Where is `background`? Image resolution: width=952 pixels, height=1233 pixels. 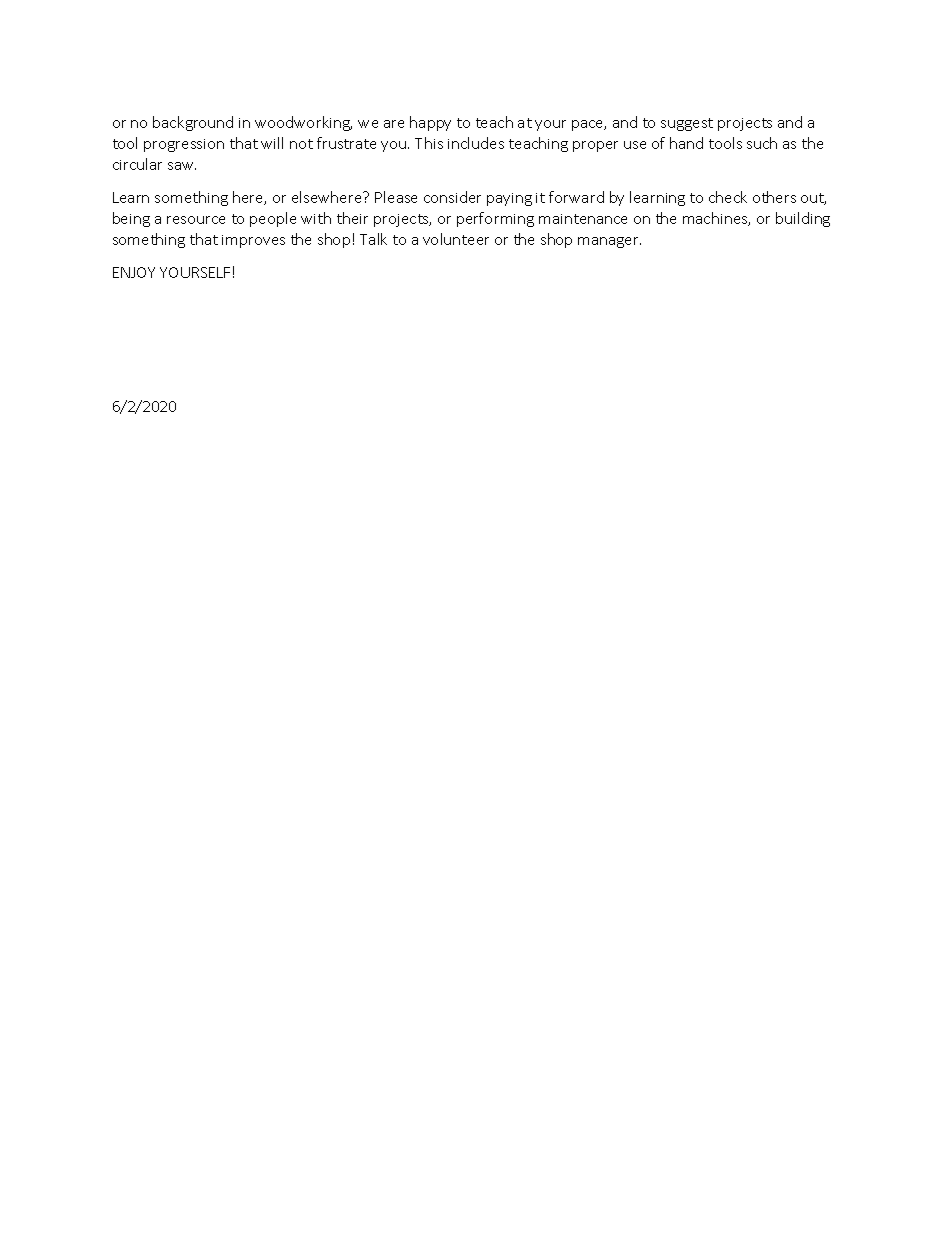
background is located at coordinates (193, 123).
